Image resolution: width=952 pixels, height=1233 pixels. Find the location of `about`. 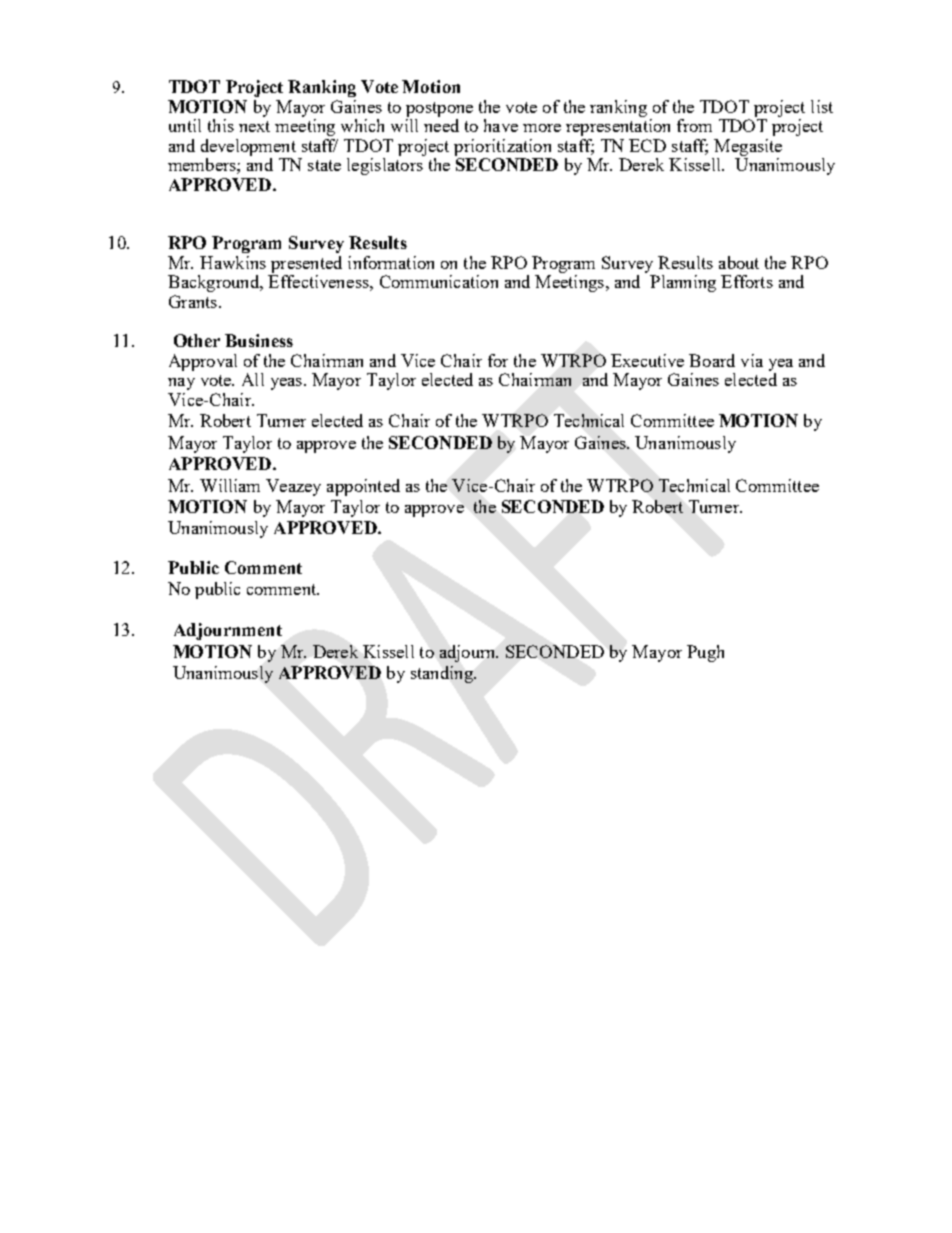

about is located at coordinates (739, 262).
